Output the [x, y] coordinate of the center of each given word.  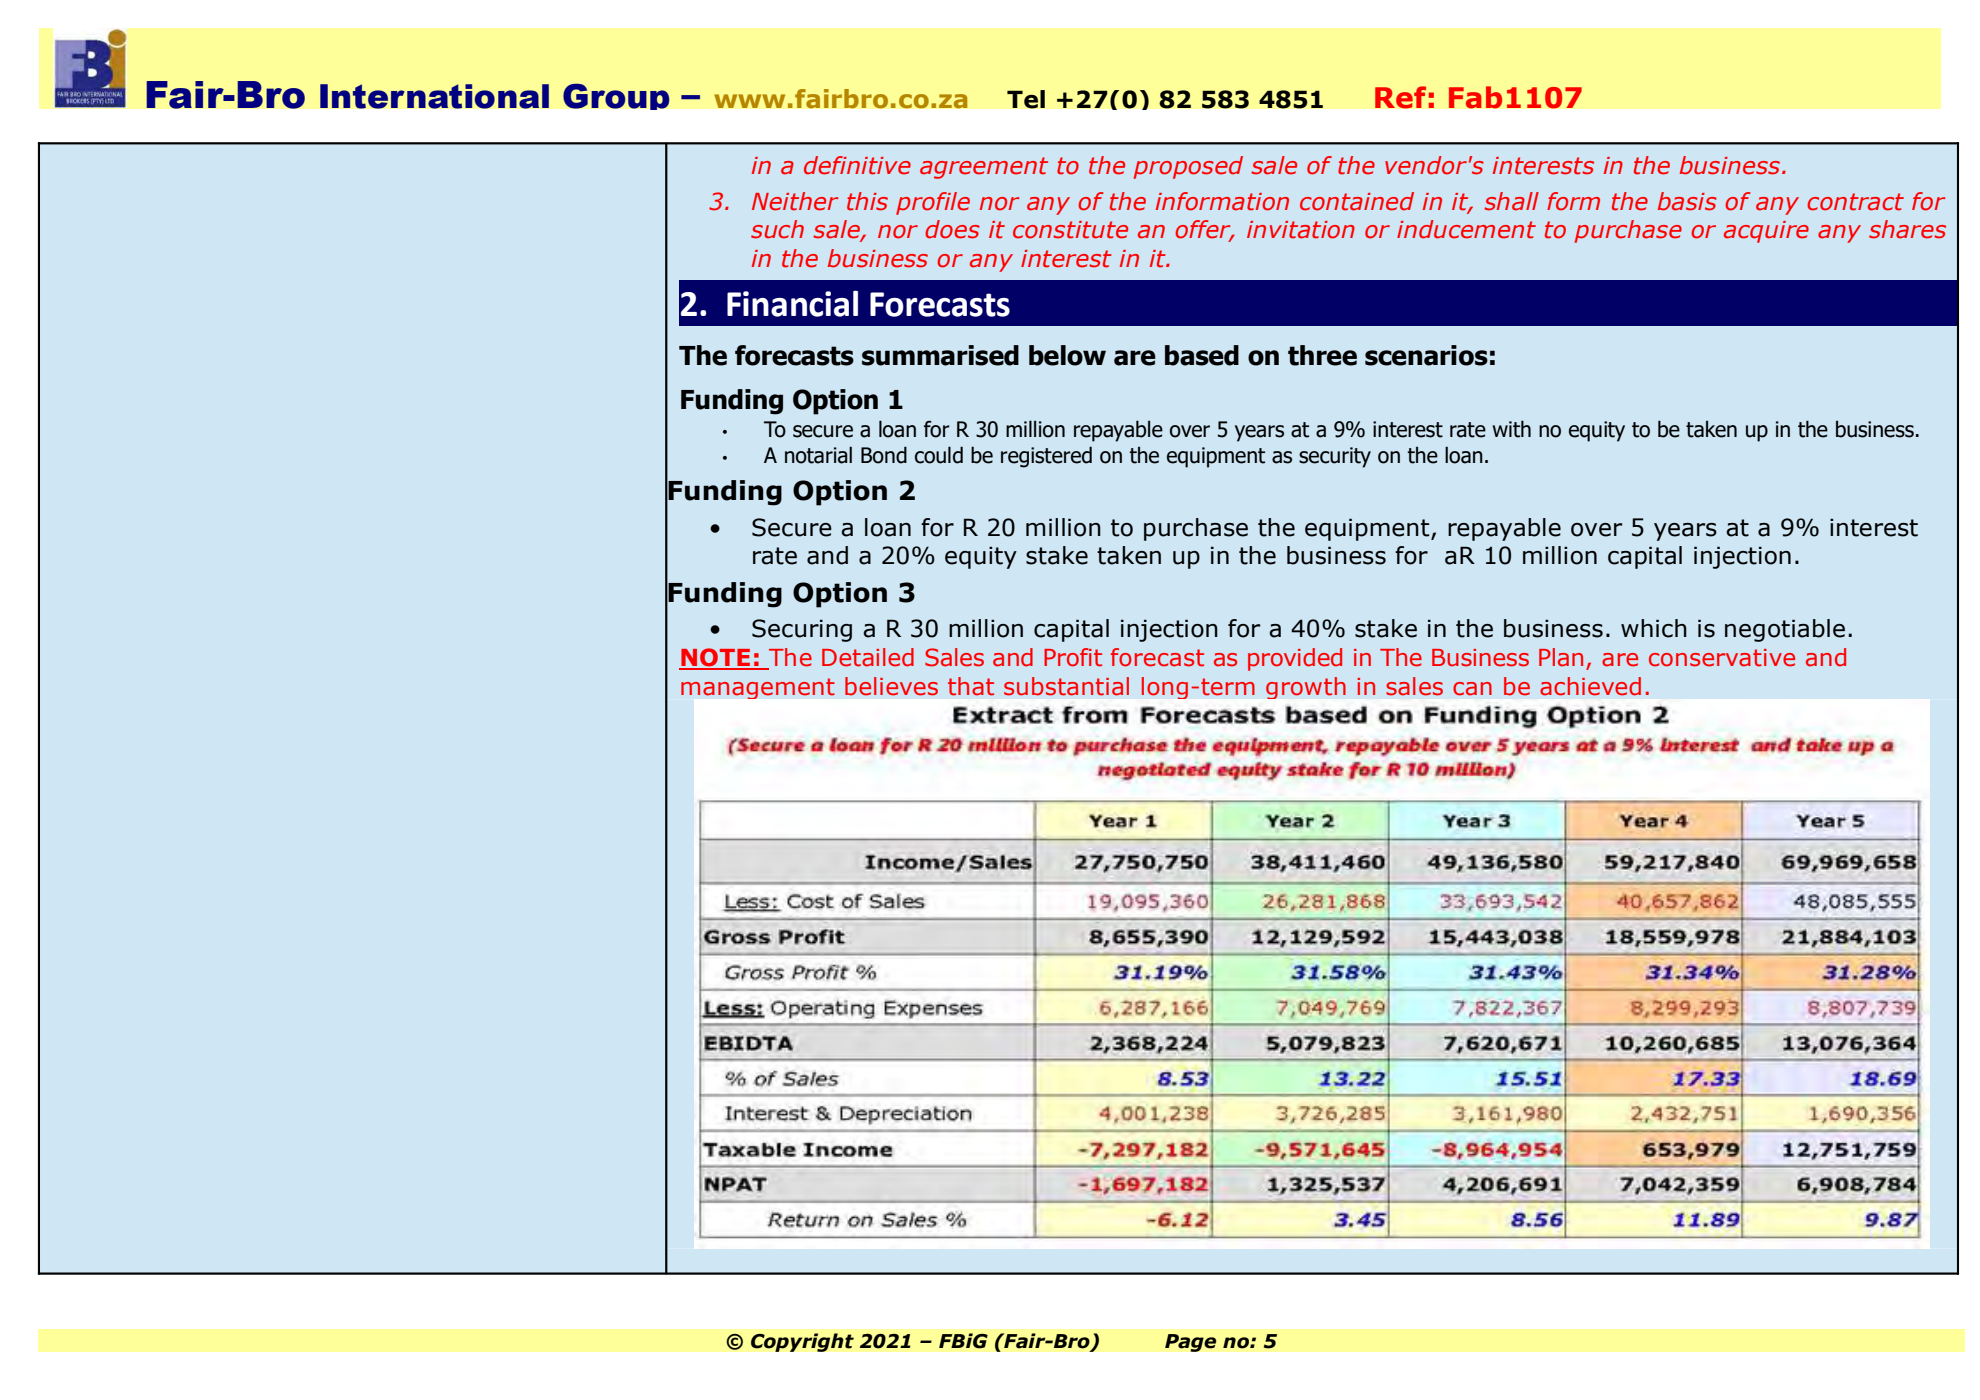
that [971, 686]
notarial [818, 455]
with [1512, 429]
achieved [1590, 686]
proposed [1188, 167]
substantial [1066, 686]
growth [1306, 688]
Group [616, 96]
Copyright [802, 1342]
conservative [1722, 658]
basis [1687, 201]
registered [1046, 457]
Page [1191, 1343]
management [758, 688]
